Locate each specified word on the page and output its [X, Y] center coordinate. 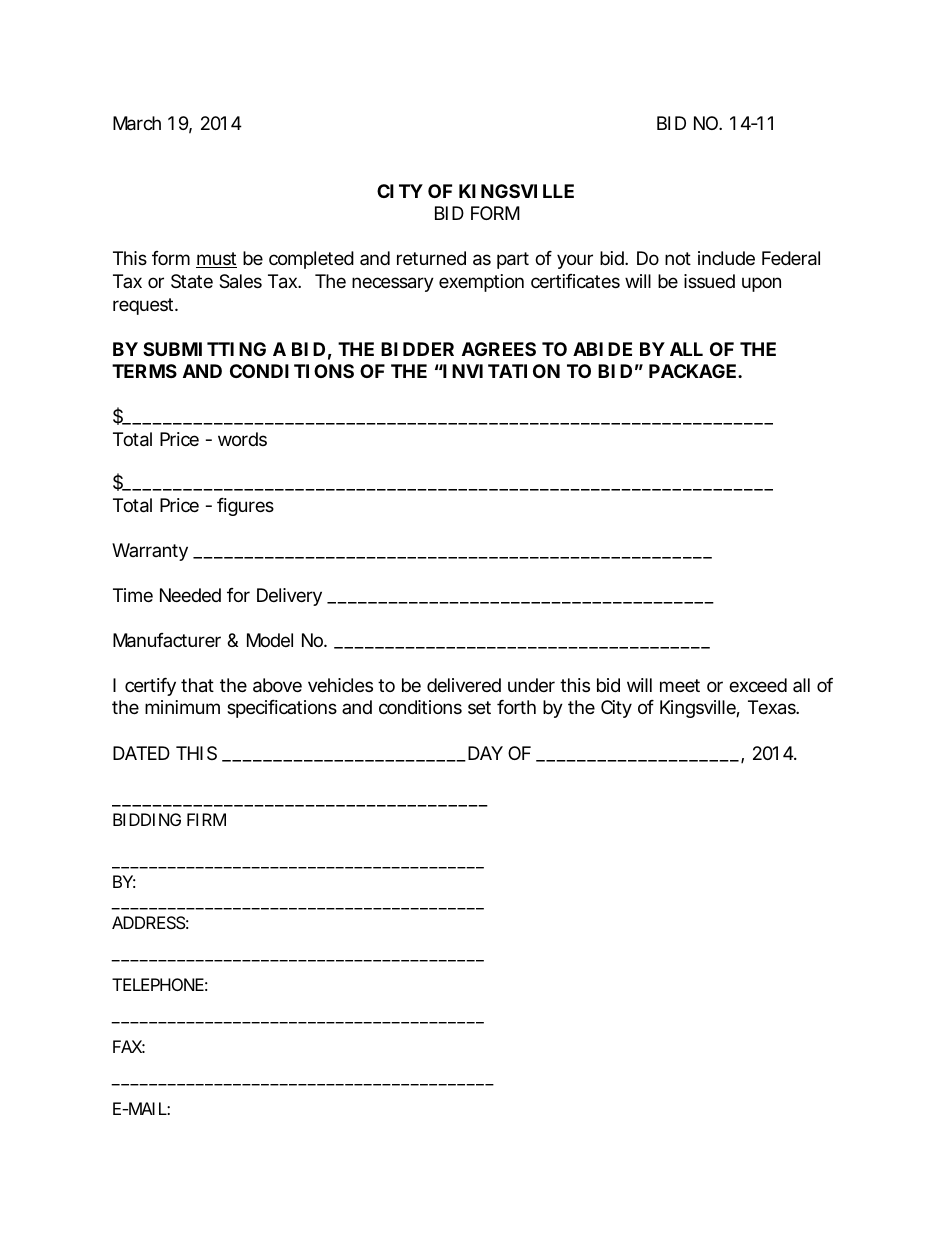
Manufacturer [167, 640]
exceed [758, 685]
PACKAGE [692, 371]
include [726, 258]
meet [680, 685]
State [192, 281]
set [479, 707]
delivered [464, 685]
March [137, 123]
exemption [481, 283]
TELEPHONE [158, 984]
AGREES [499, 349]
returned [431, 258]
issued [709, 281]
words [242, 439]
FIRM [206, 819]
